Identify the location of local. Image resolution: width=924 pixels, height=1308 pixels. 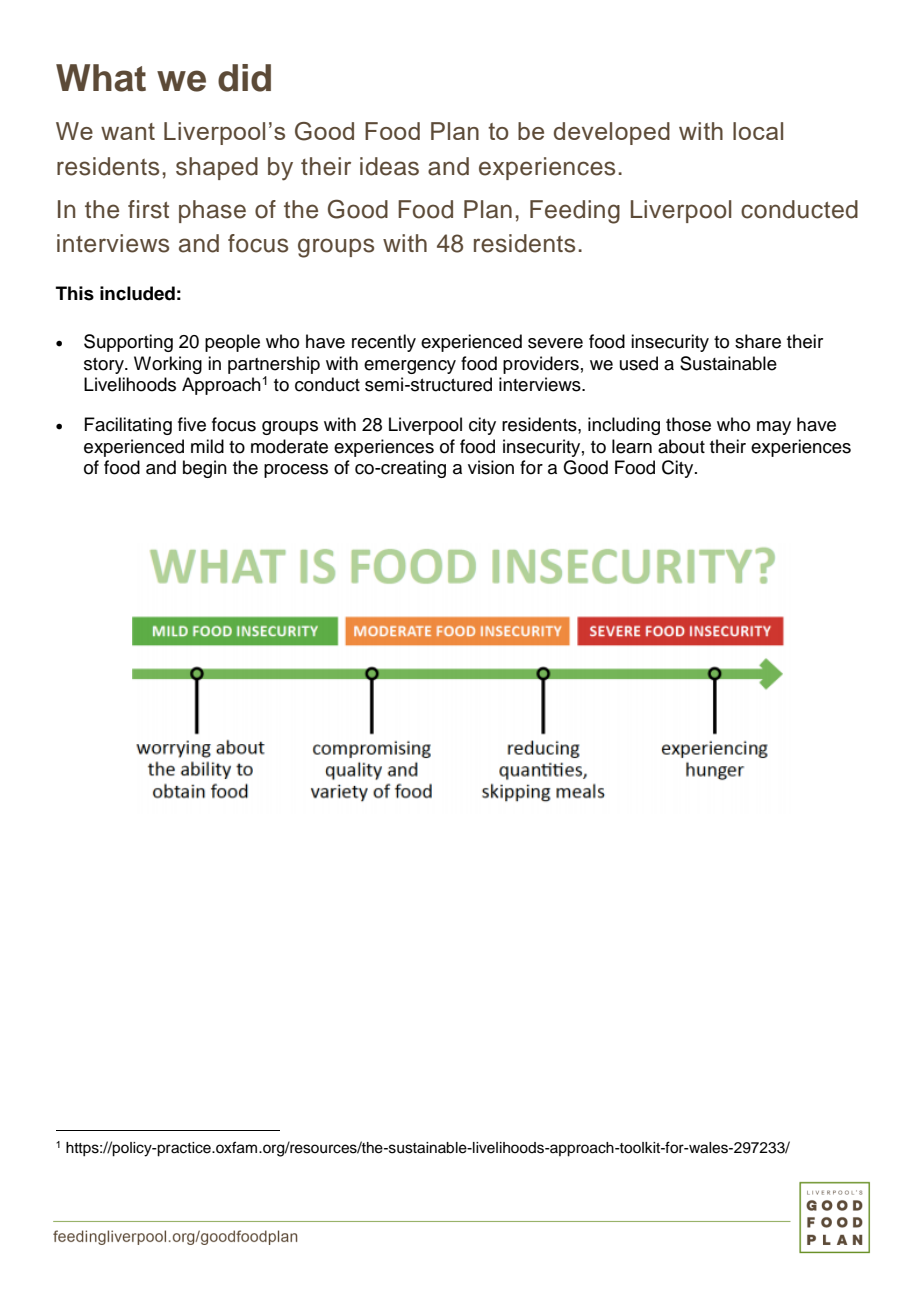
(758, 131).
